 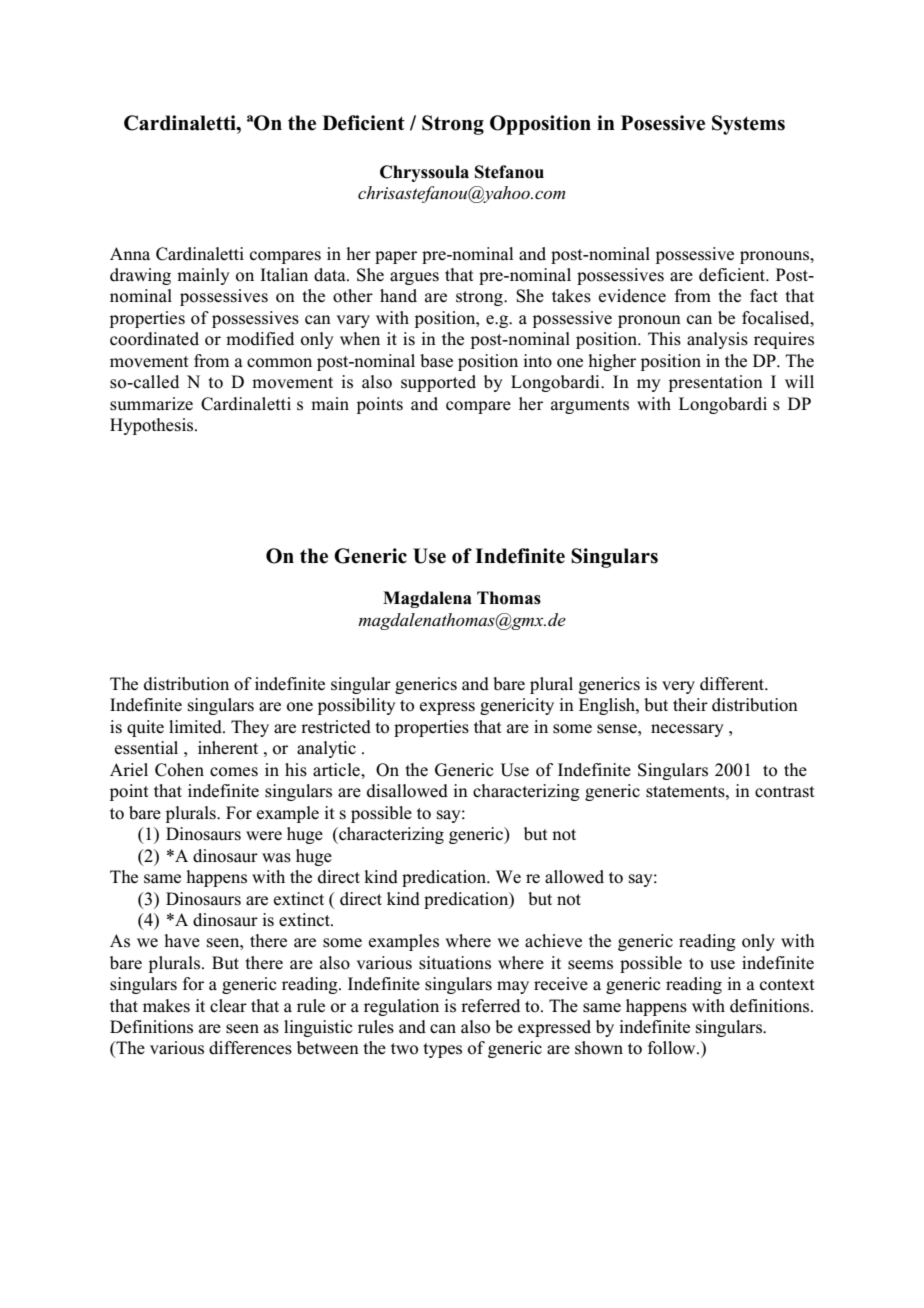 What do you see at coordinates (490, 1006) in the screenshot?
I see `referred` at bounding box center [490, 1006].
